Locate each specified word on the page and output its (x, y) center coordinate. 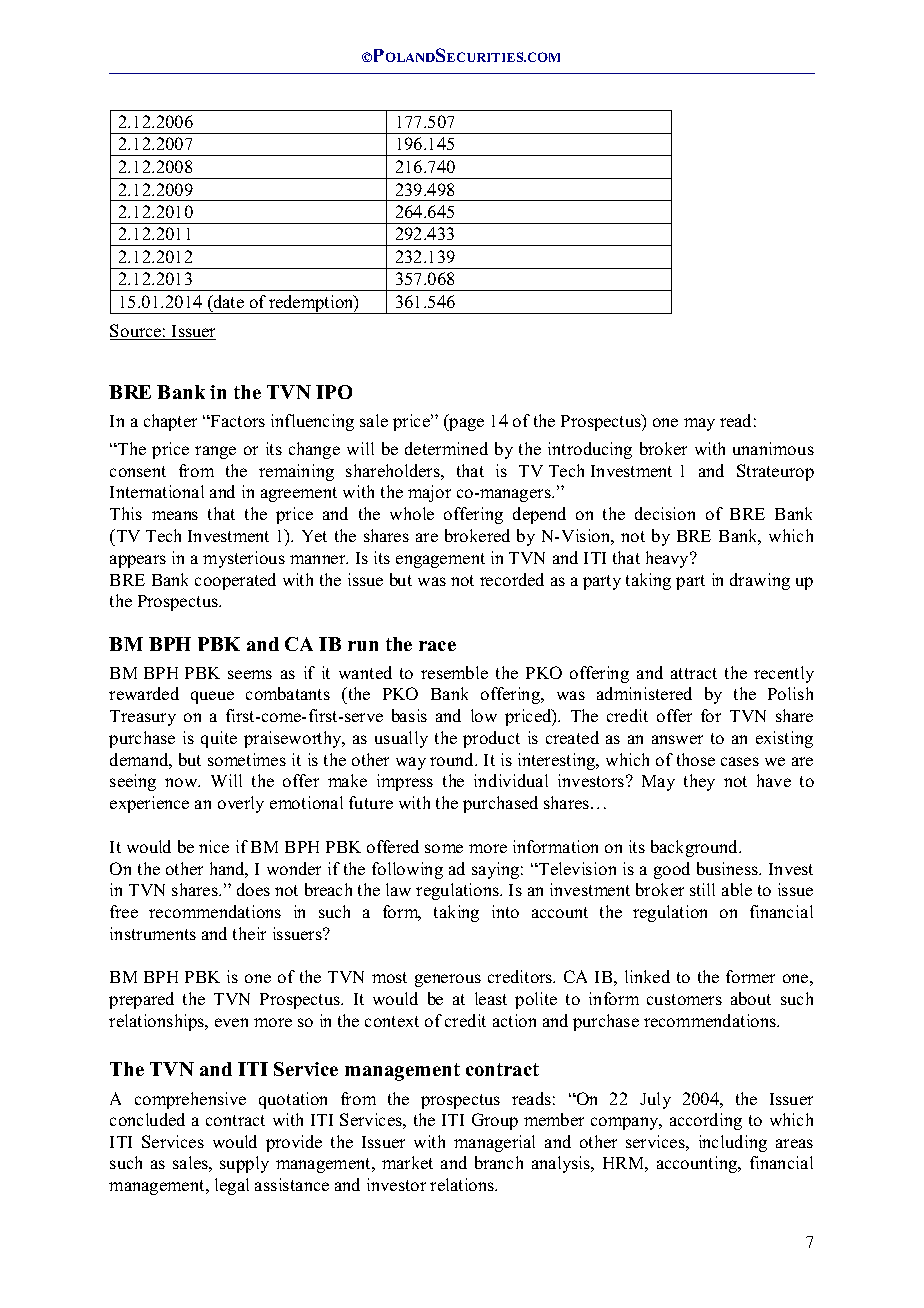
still (702, 889)
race (437, 646)
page (465, 424)
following (407, 870)
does (253, 889)
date (228, 301)
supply (244, 1164)
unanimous (773, 448)
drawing (760, 581)
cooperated (235, 581)
